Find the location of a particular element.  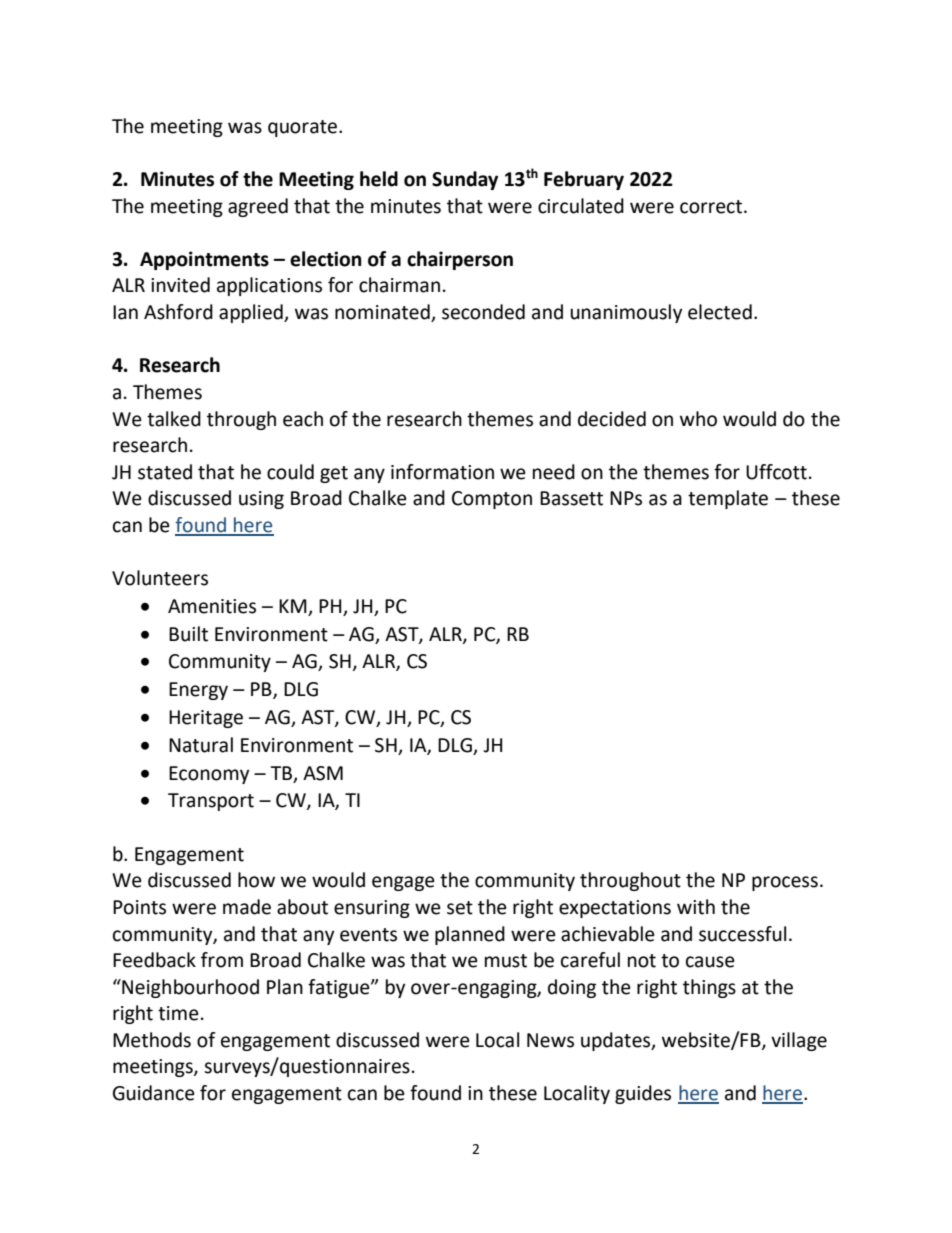

Guidance is located at coordinates (154, 1093).
